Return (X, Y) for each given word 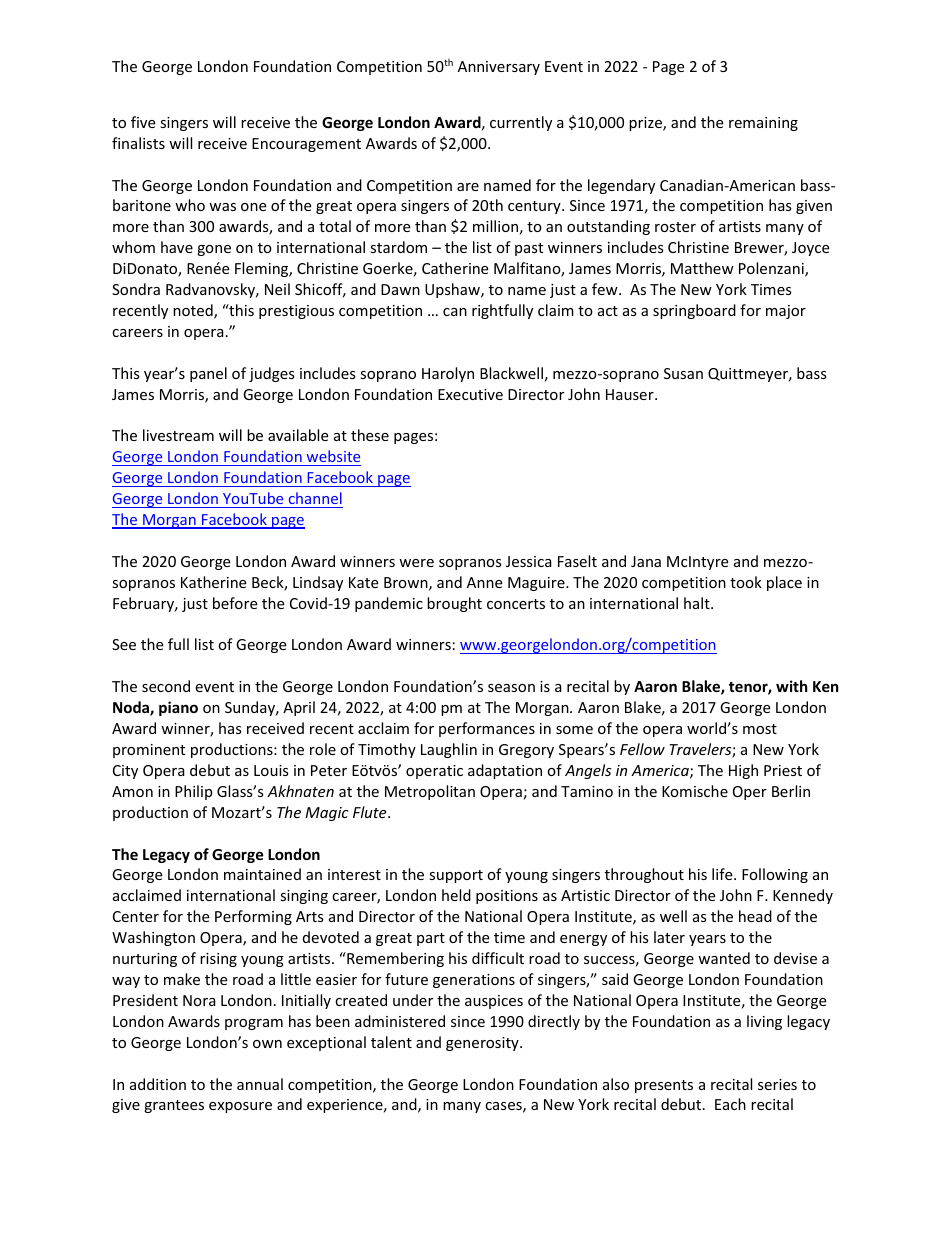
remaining (763, 124)
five (143, 122)
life (723, 874)
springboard (694, 311)
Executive (470, 394)
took (746, 582)
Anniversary (499, 68)
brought (454, 604)
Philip (193, 792)
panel (208, 374)
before (235, 603)
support (456, 876)
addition (158, 1084)
